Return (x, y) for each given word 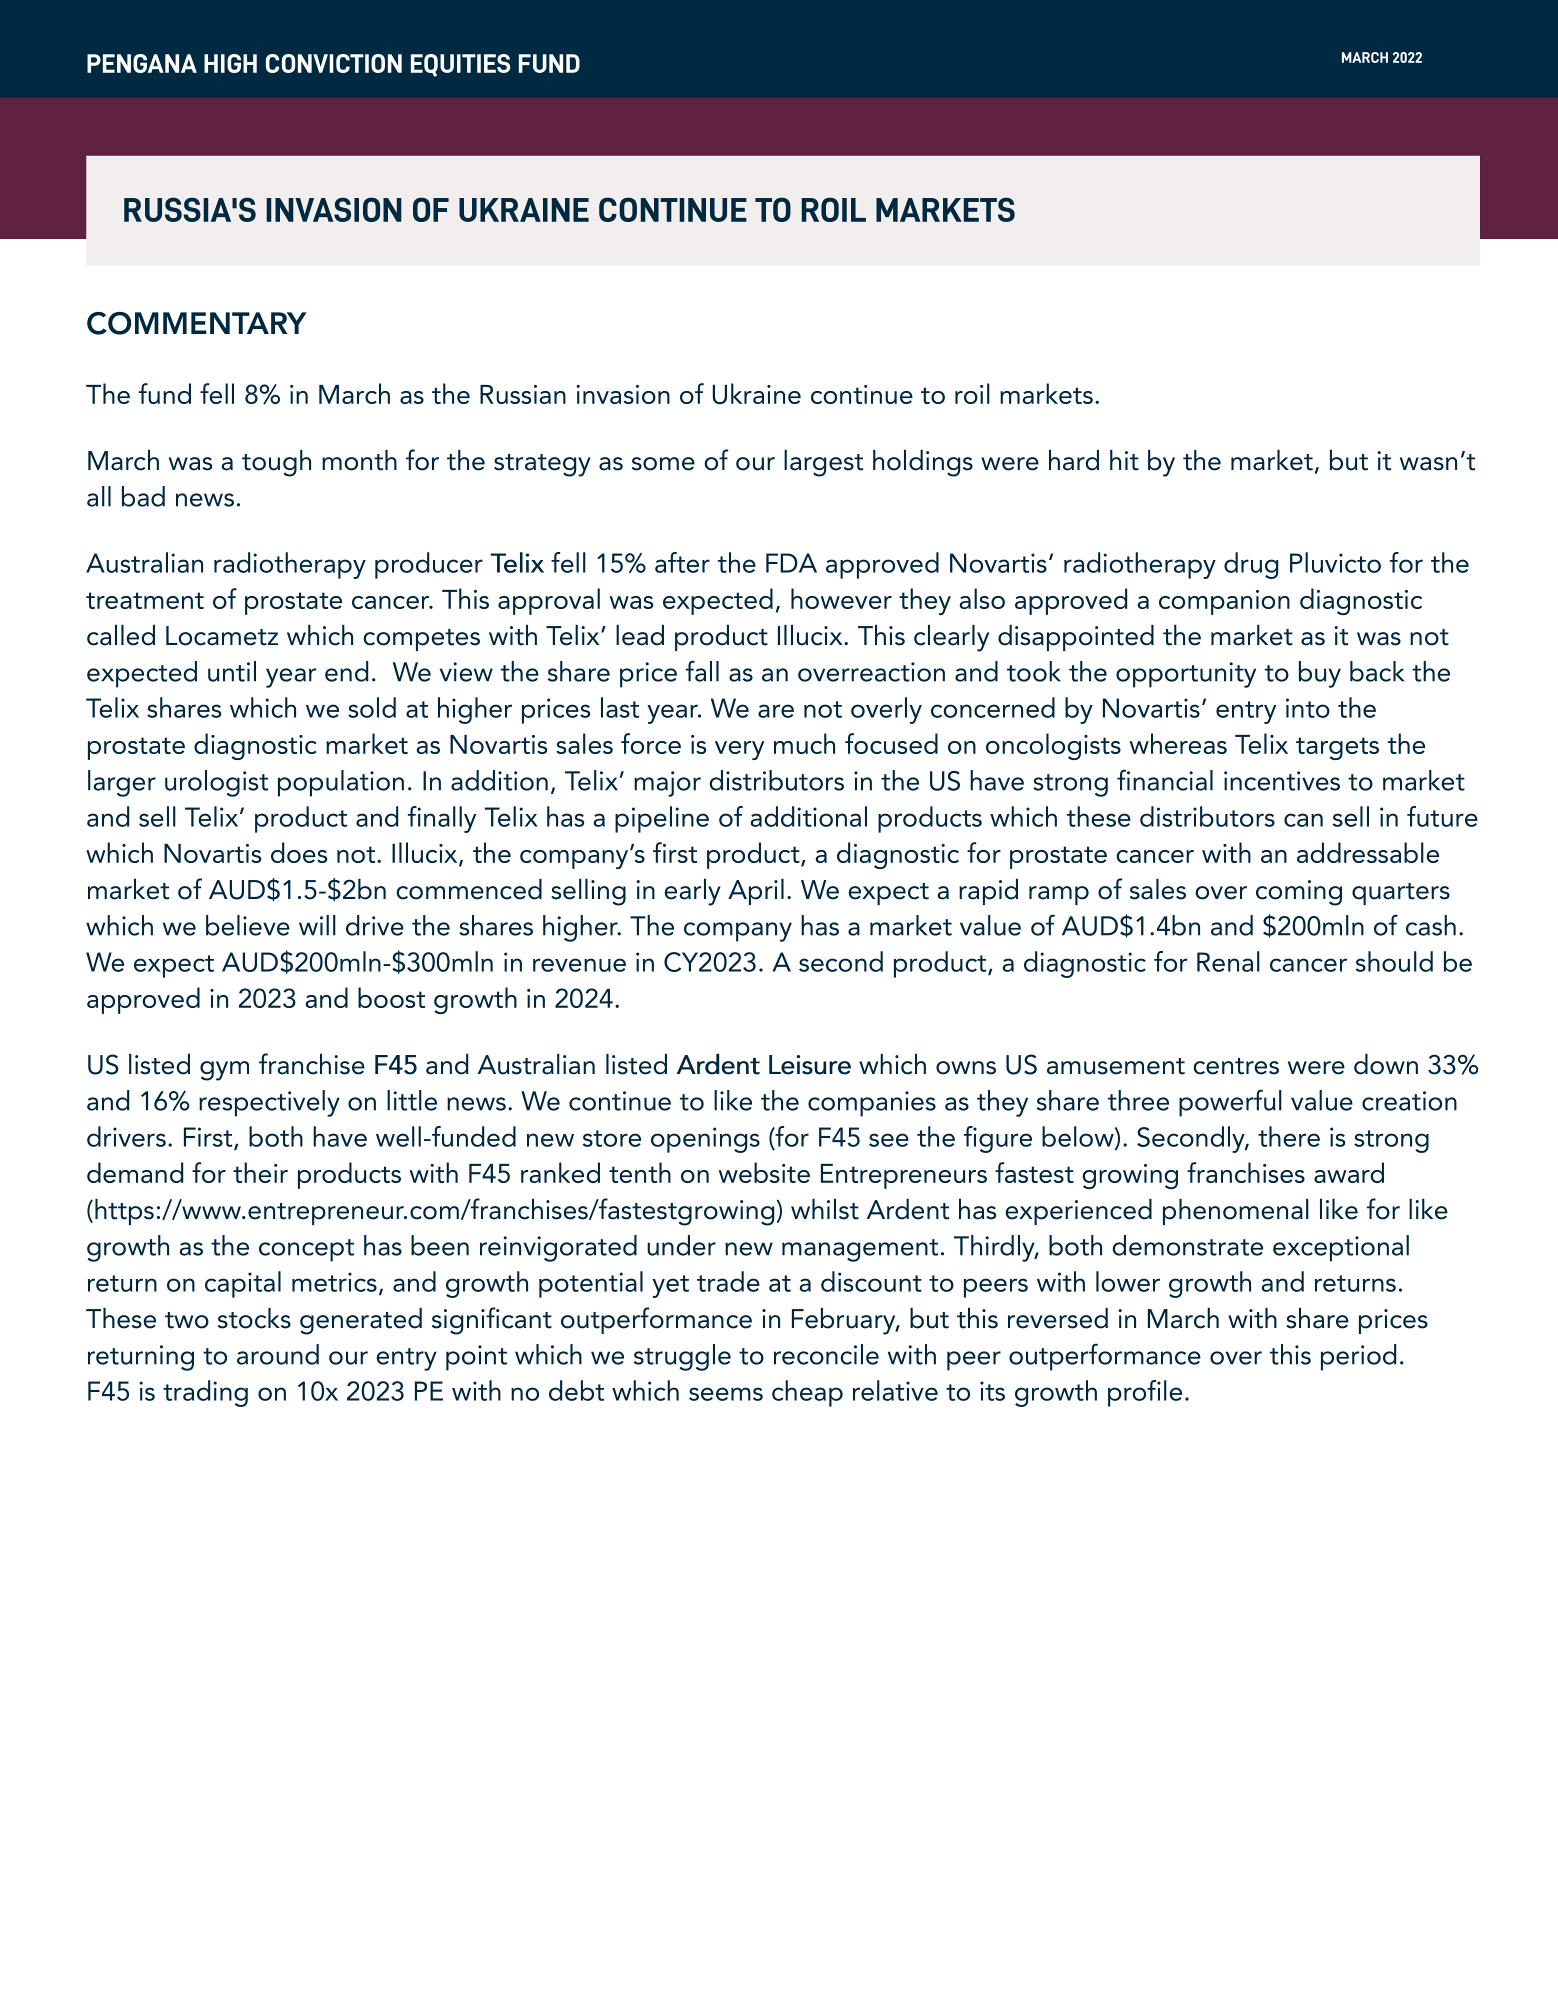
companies (872, 1104)
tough (276, 463)
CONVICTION (334, 63)
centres (1236, 1066)
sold (372, 707)
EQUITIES (460, 65)
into (1308, 708)
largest (823, 463)
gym (224, 1071)
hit (1124, 460)
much (804, 743)
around (278, 1354)
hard (1074, 460)
